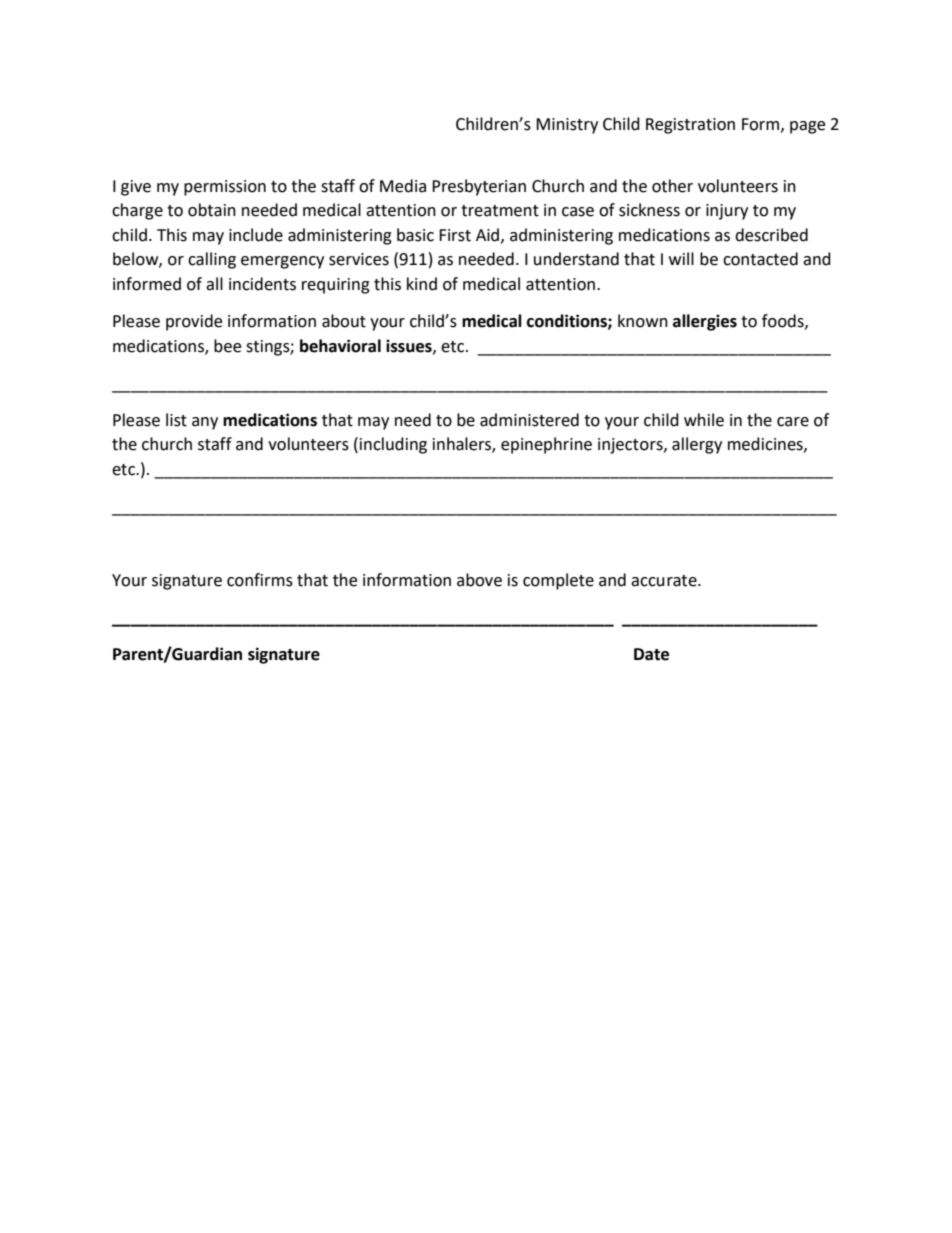  Describe the element at coordinates (260, 580) in the screenshot. I see `confirms` at that location.
